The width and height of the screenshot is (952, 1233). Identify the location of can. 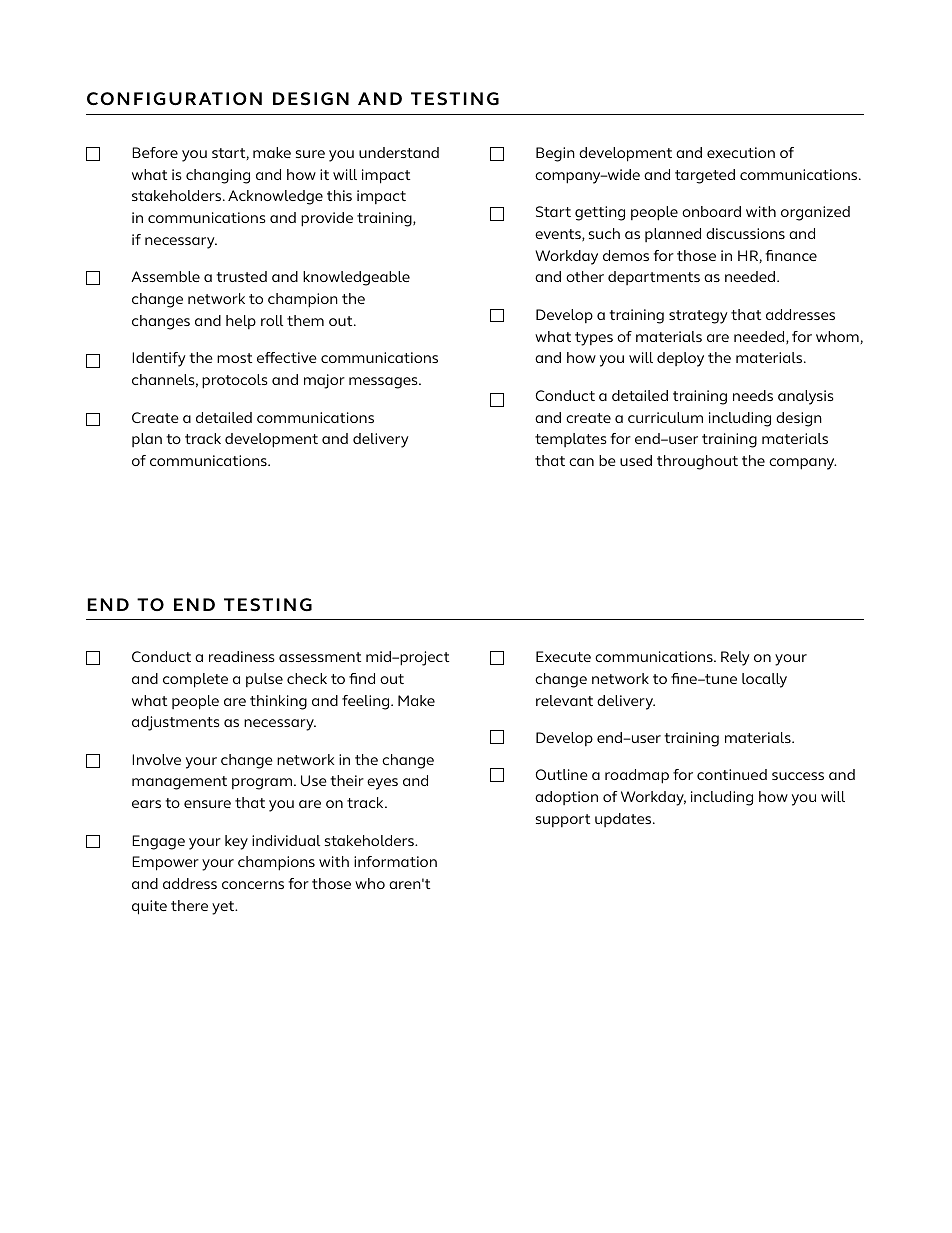
(581, 462).
